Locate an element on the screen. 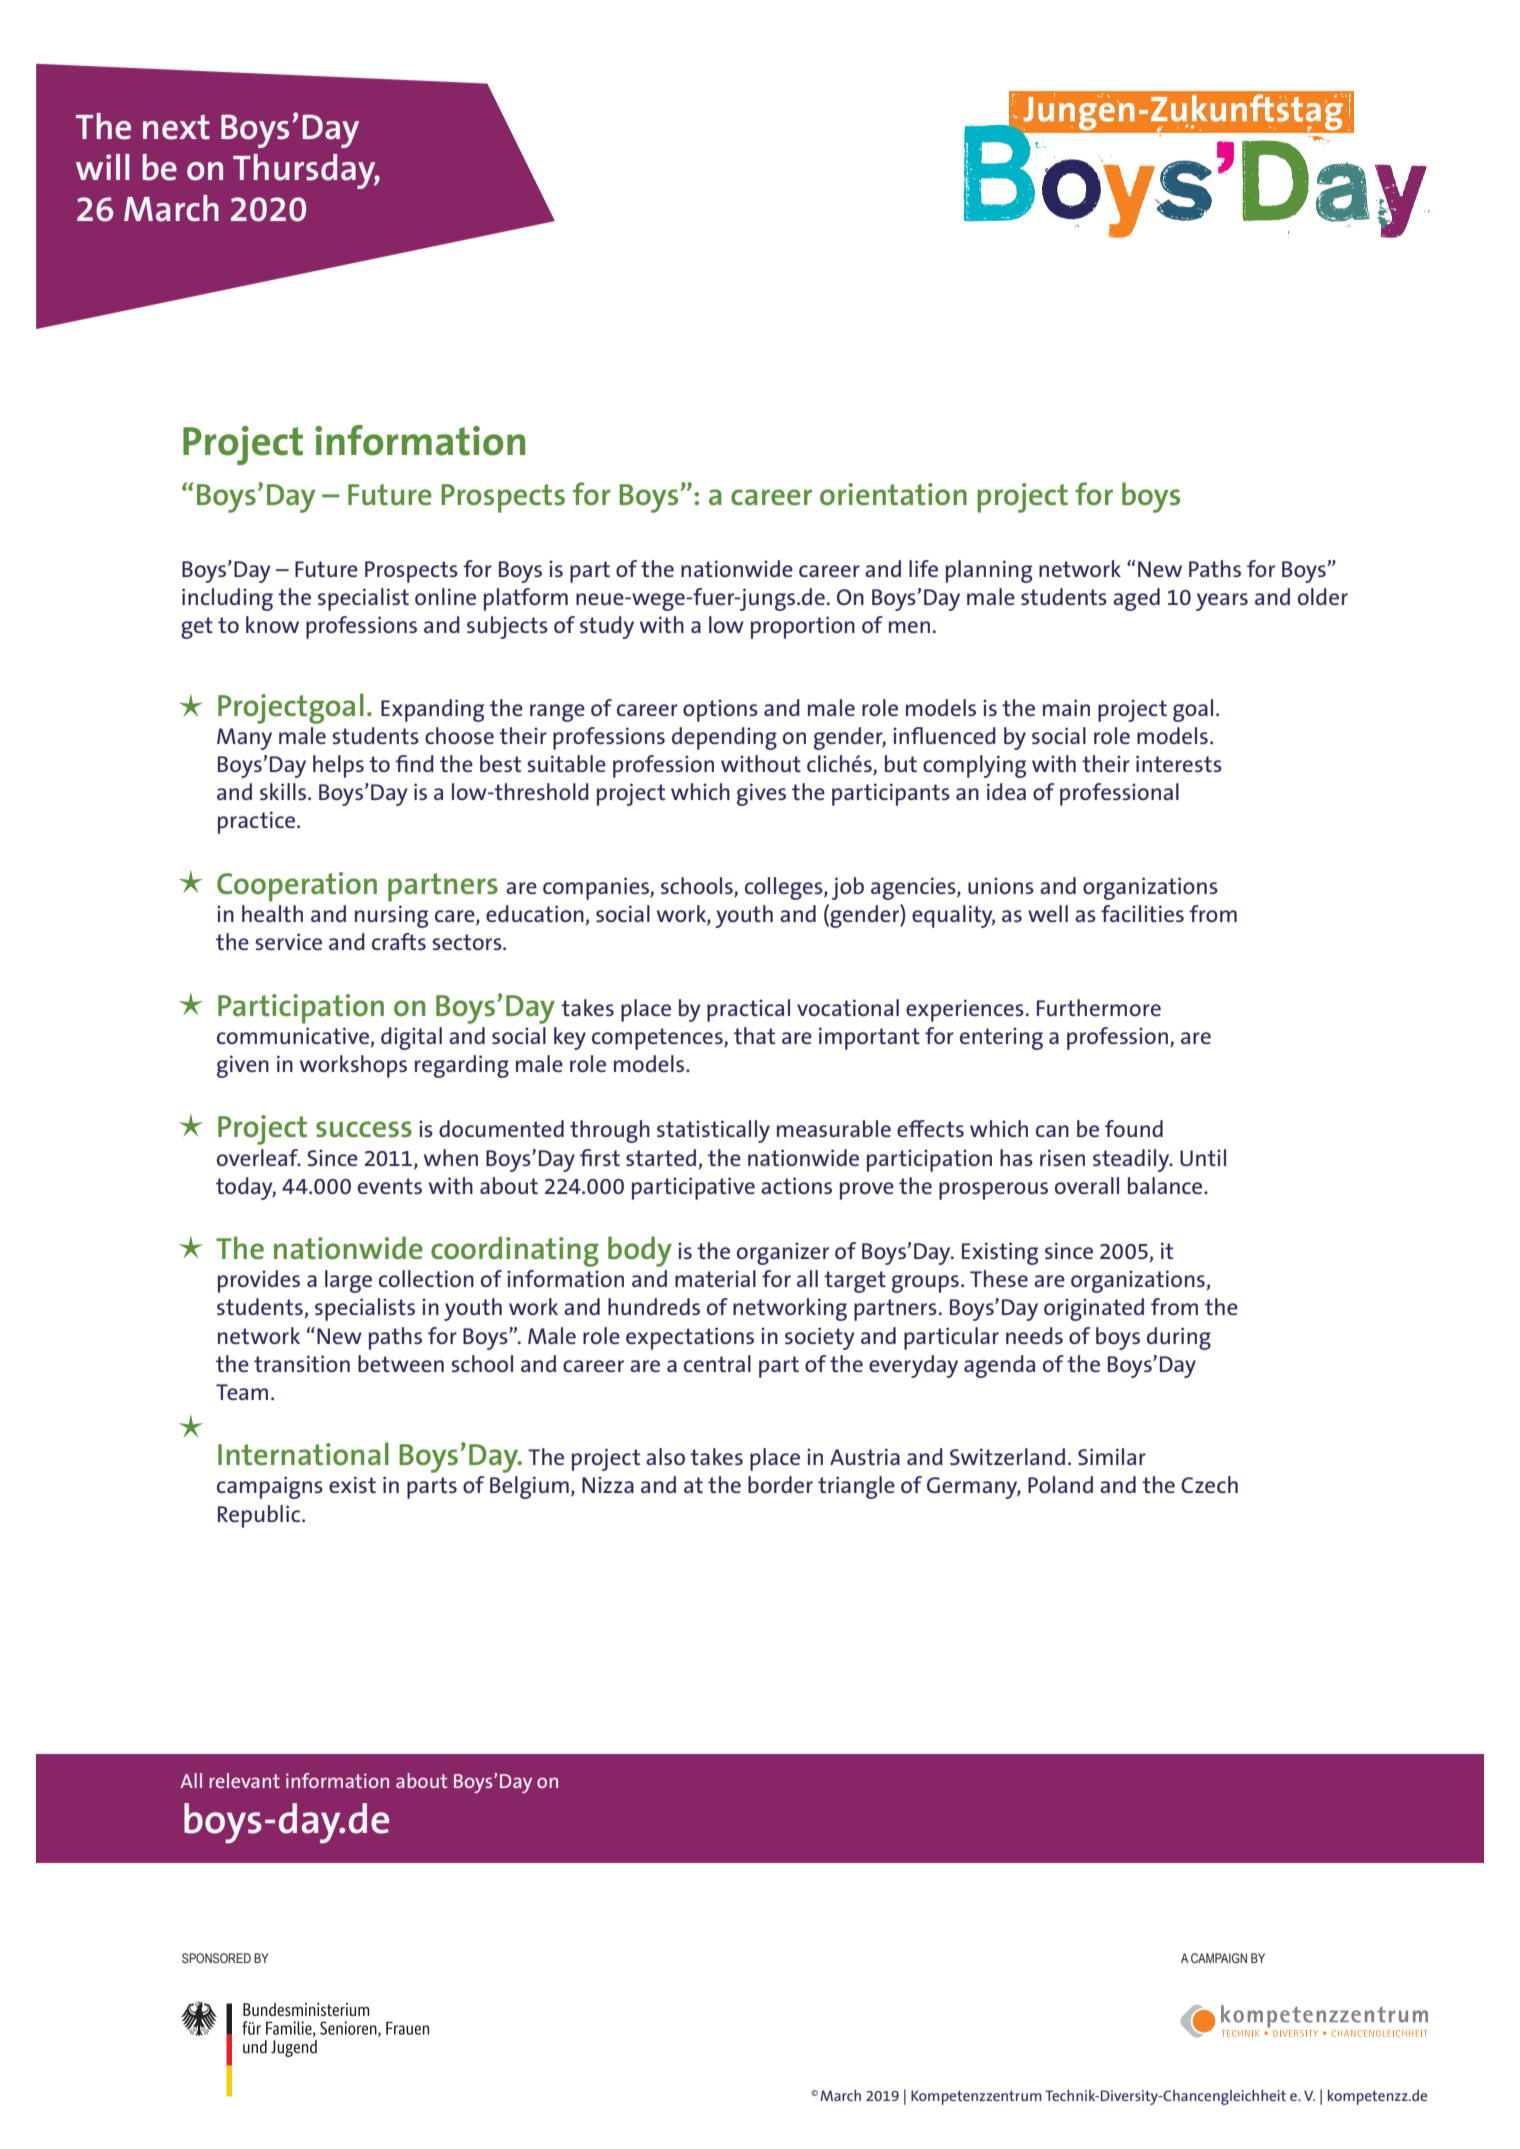 This screenshot has height=2149, width=1520. Republic is located at coordinates (260, 1516).
